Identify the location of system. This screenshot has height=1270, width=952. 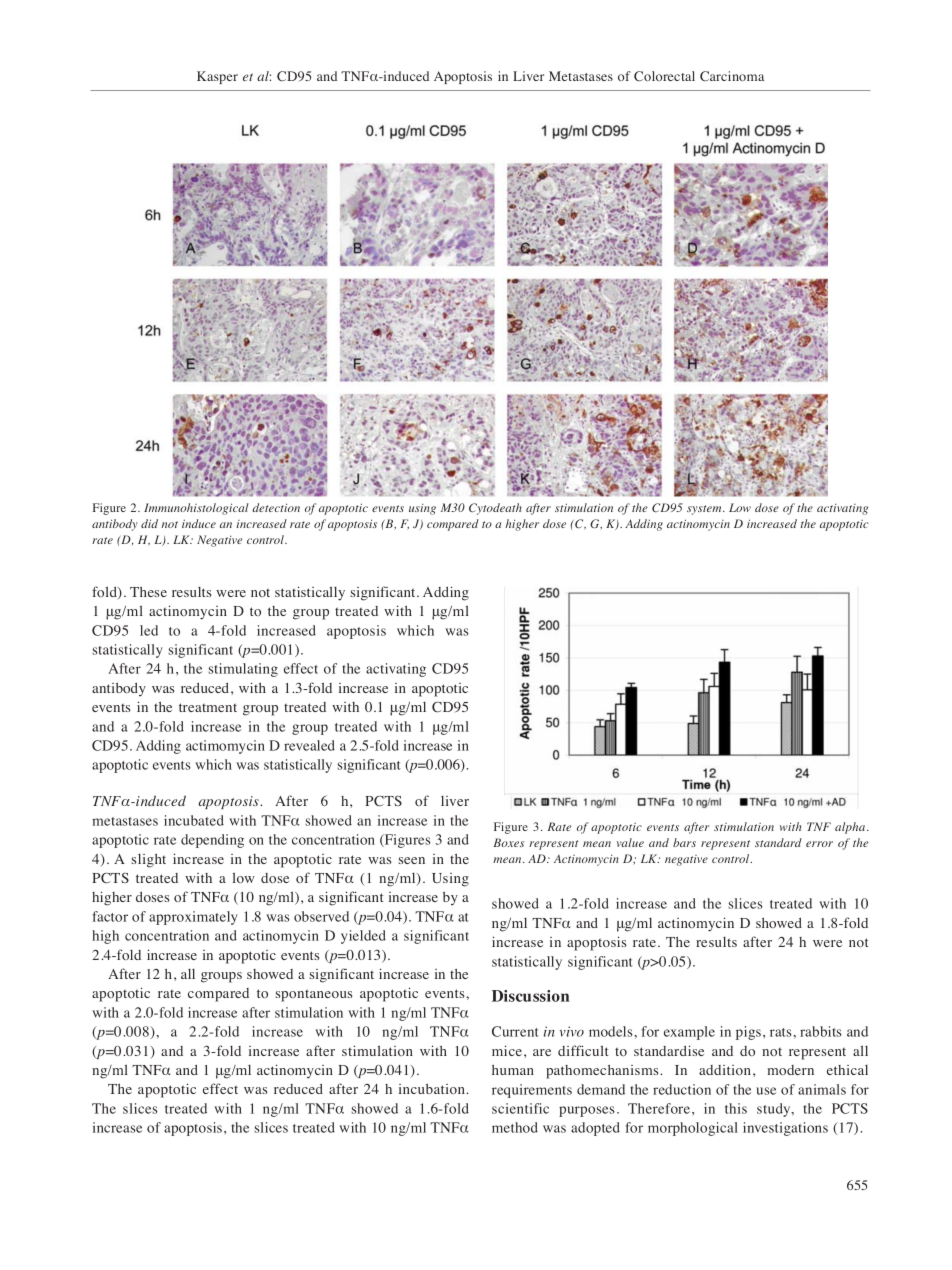
(705, 510).
